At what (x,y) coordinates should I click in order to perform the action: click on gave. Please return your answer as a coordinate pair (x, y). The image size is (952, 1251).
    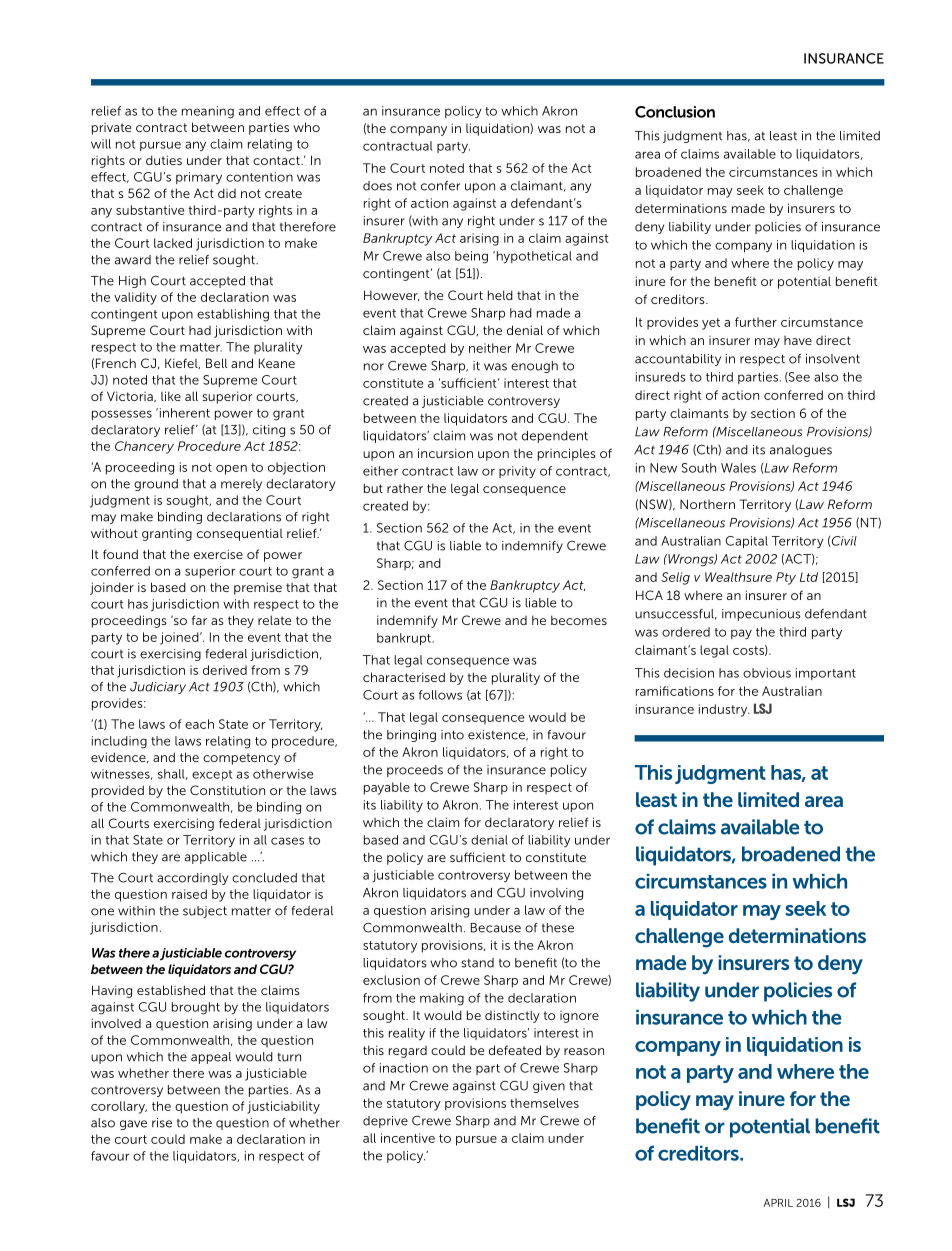
    Looking at the image, I should click on (133, 1125).
